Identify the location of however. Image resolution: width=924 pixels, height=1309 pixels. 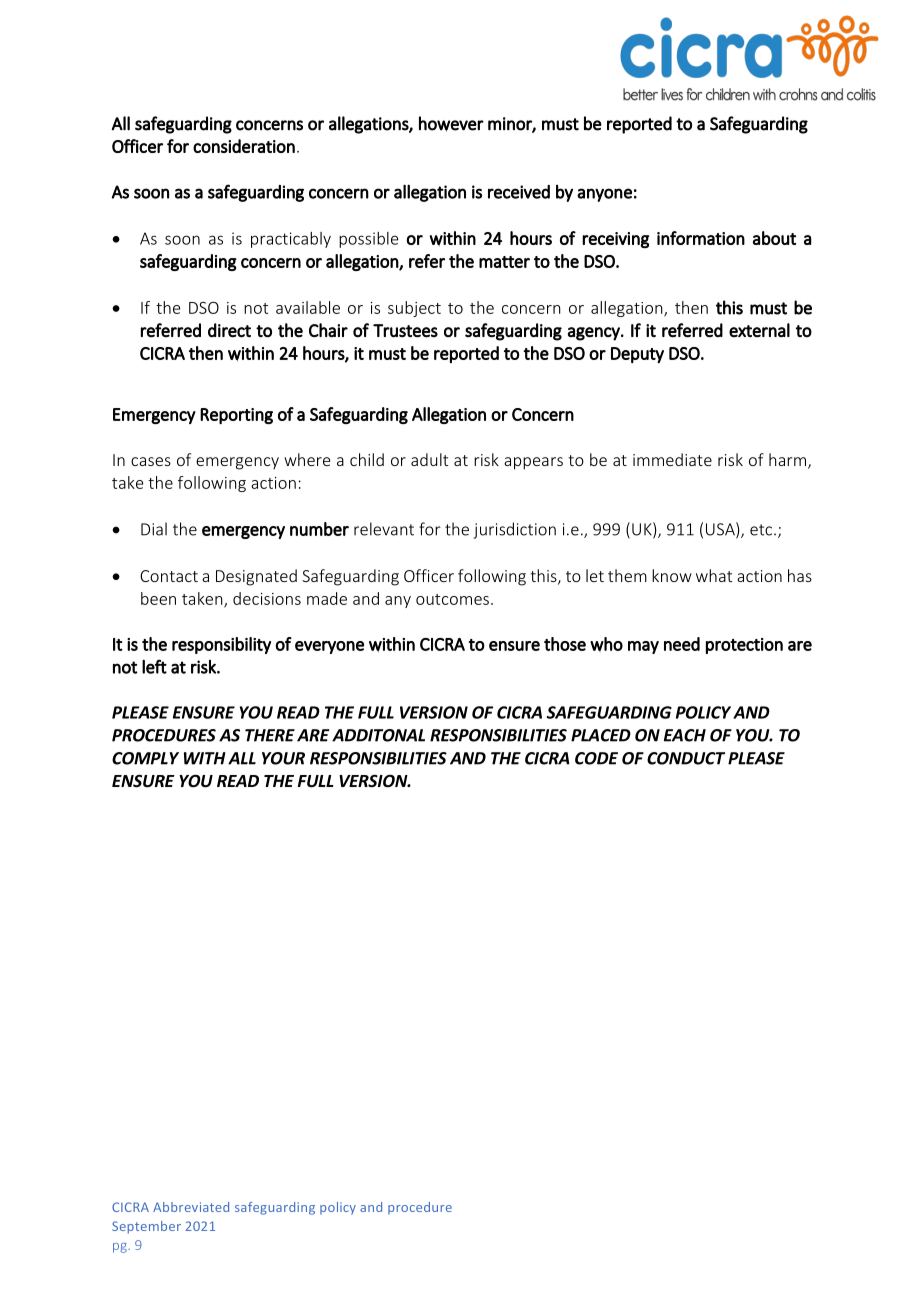
(451, 124).
